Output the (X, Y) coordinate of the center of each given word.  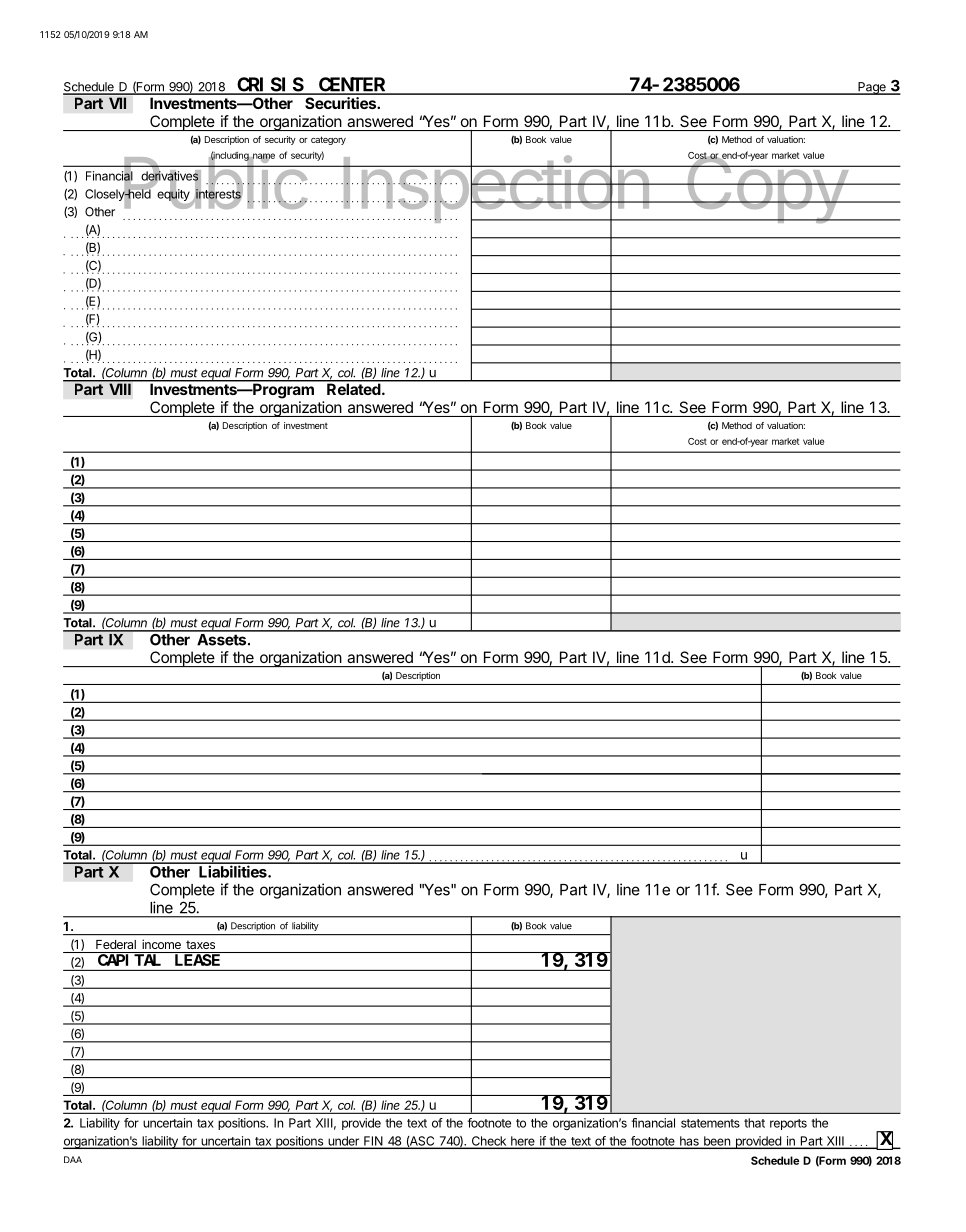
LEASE (197, 960)
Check (488, 1142)
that (754, 1123)
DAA (73, 1159)
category (328, 140)
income (161, 944)
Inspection (495, 190)
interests (218, 194)
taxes (200, 944)
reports (788, 1124)
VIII (120, 388)
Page (872, 88)
